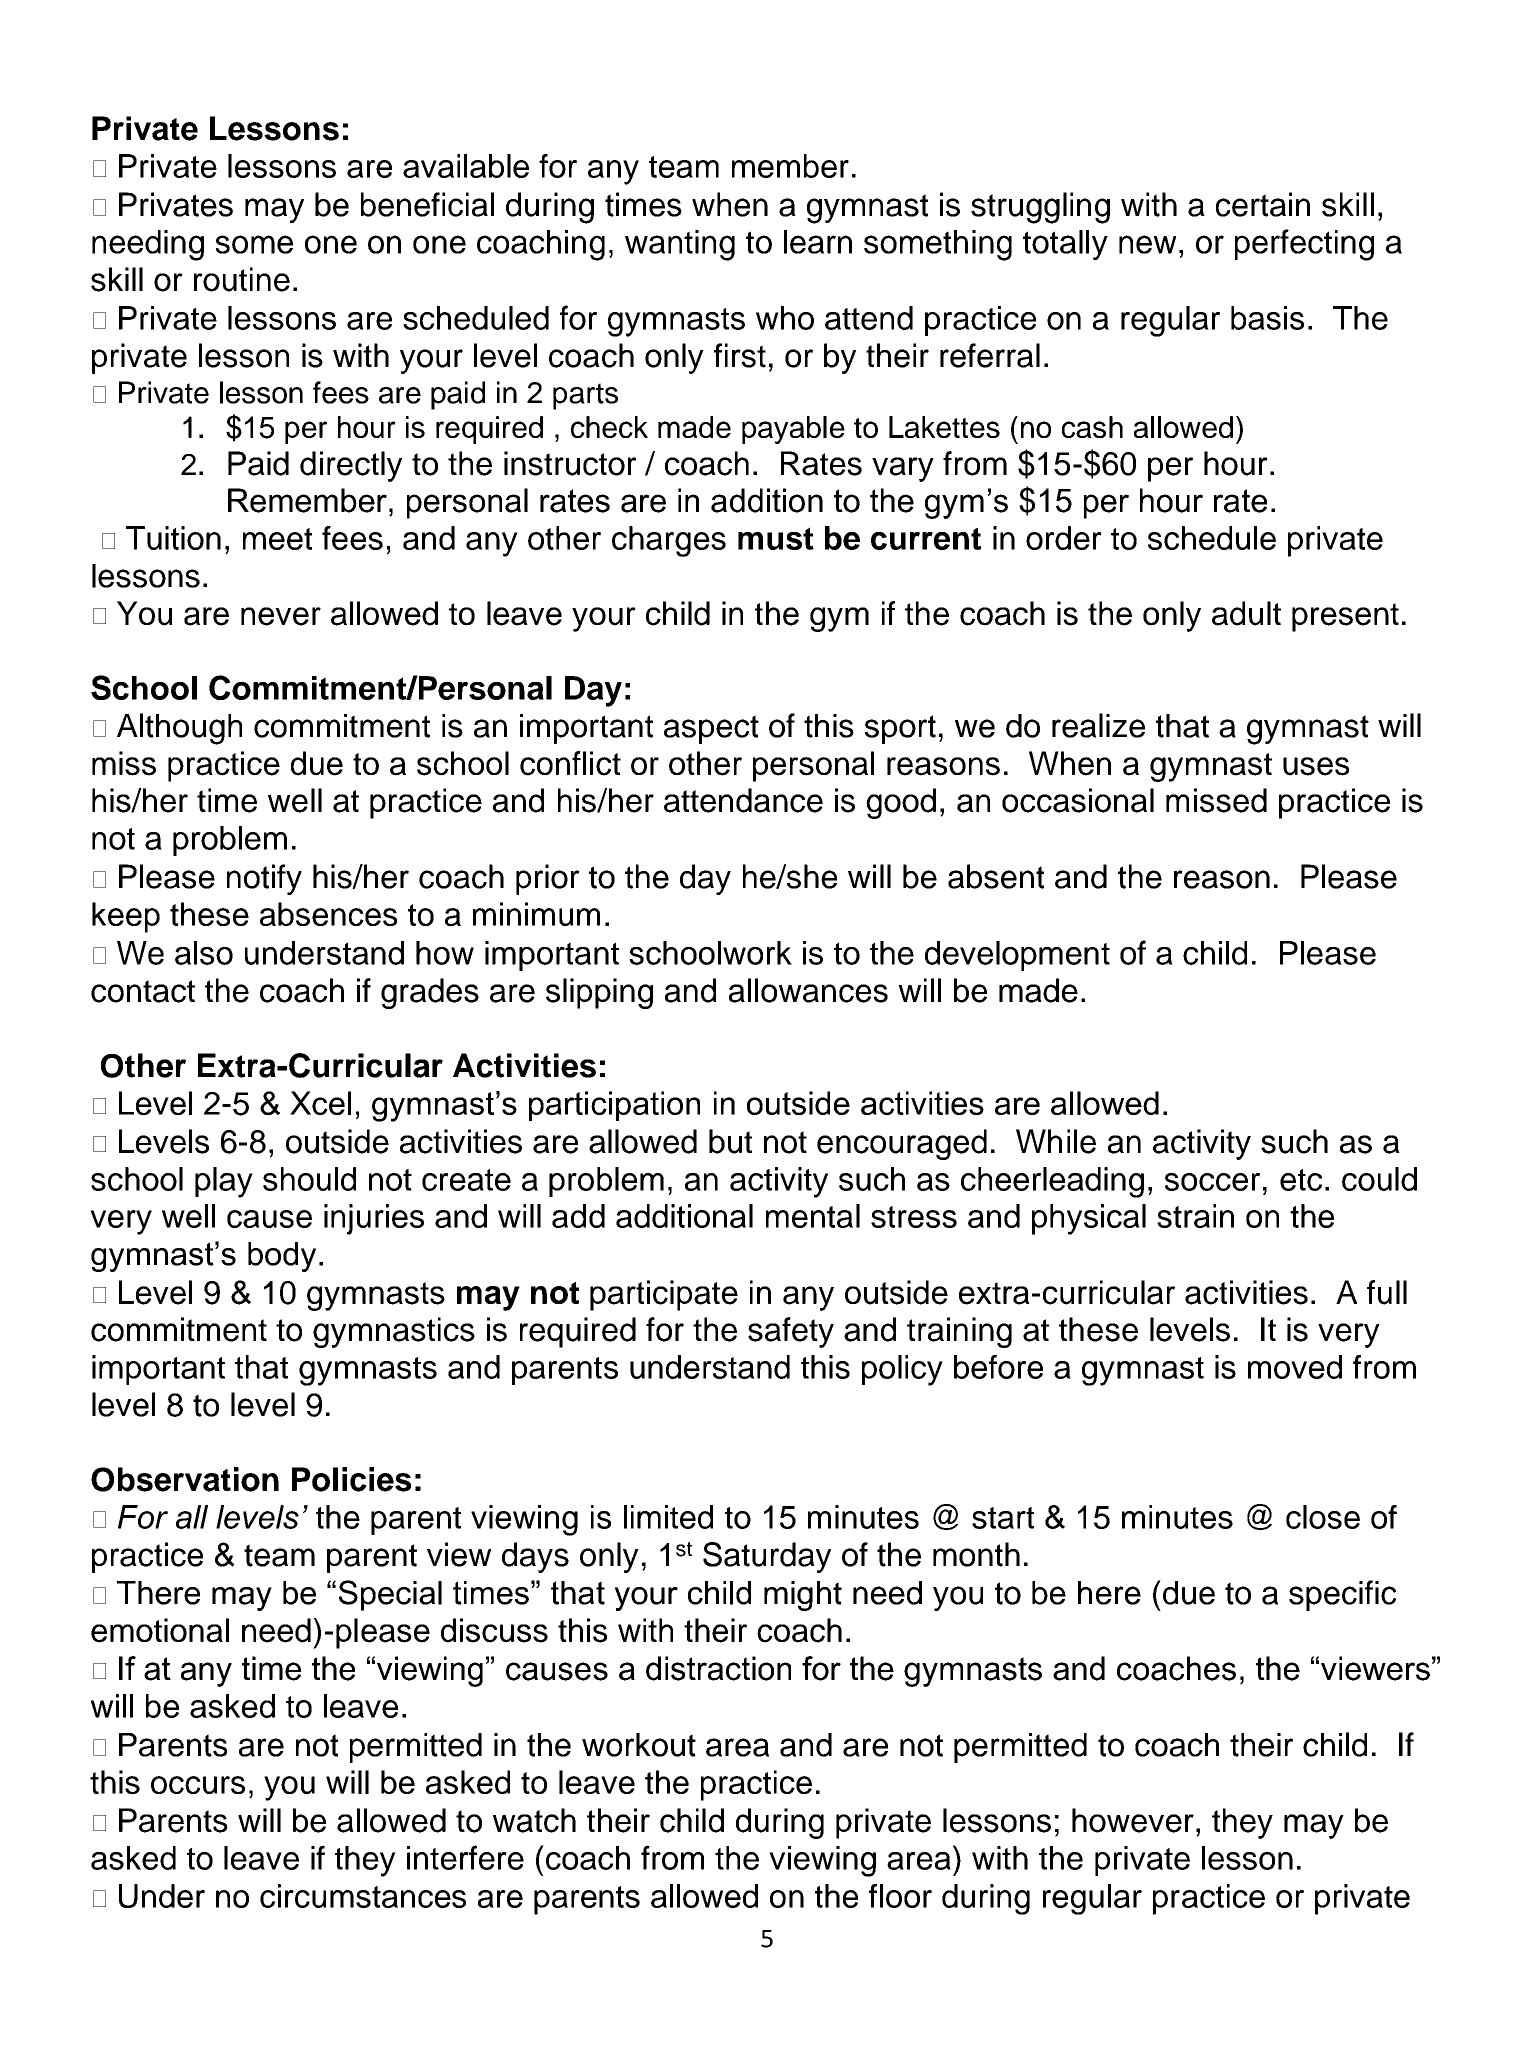 The width and height of the page is (1534, 2048). What do you see at coordinates (900, 1896) in the page?
I see `floor` at bounding box center [900, 1896].
